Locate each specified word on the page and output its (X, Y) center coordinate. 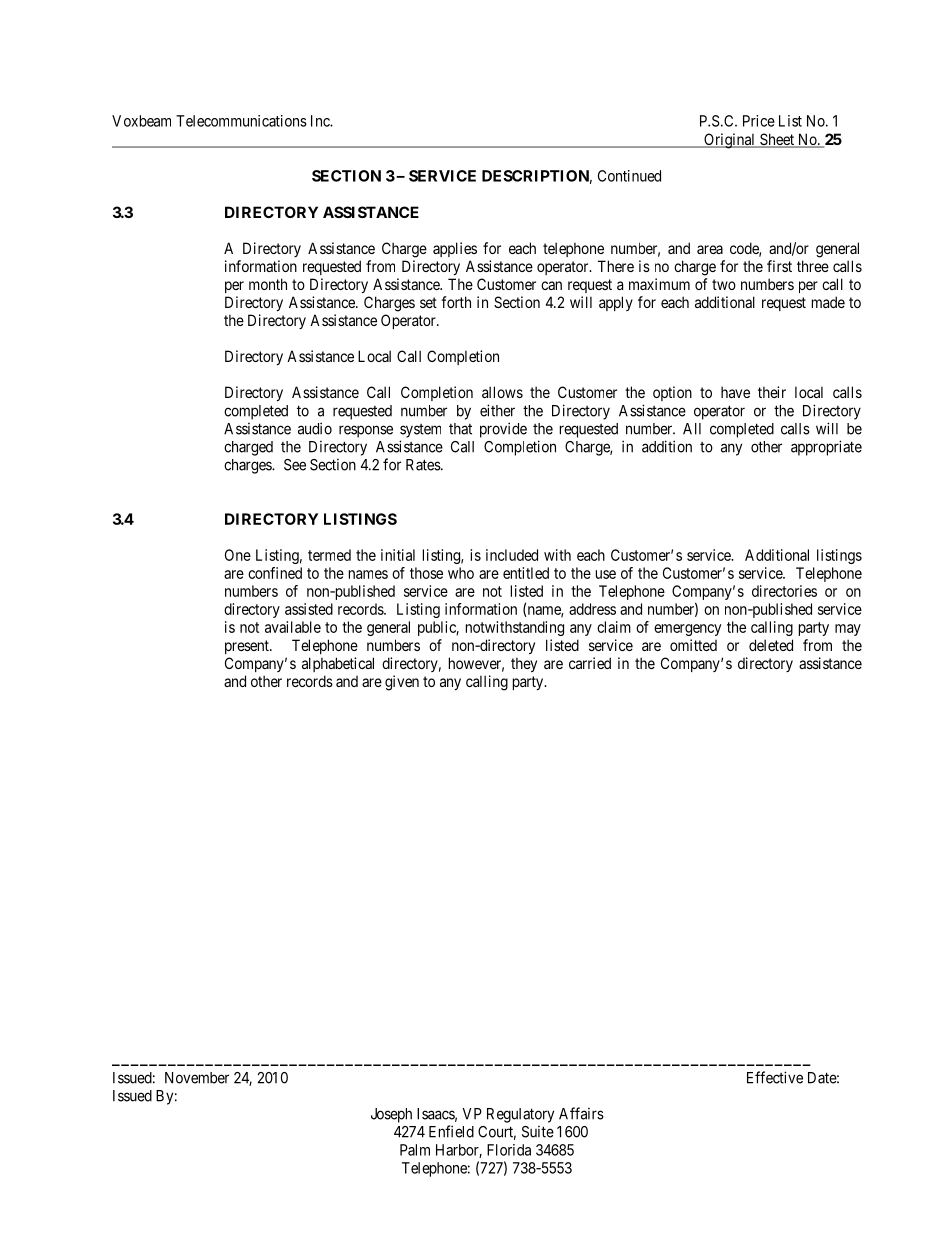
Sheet (777, 140)
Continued (629, 176)
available (293, 627)
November (197, 1078)
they (524, 664)
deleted (771, 645)
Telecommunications (241, 121)
